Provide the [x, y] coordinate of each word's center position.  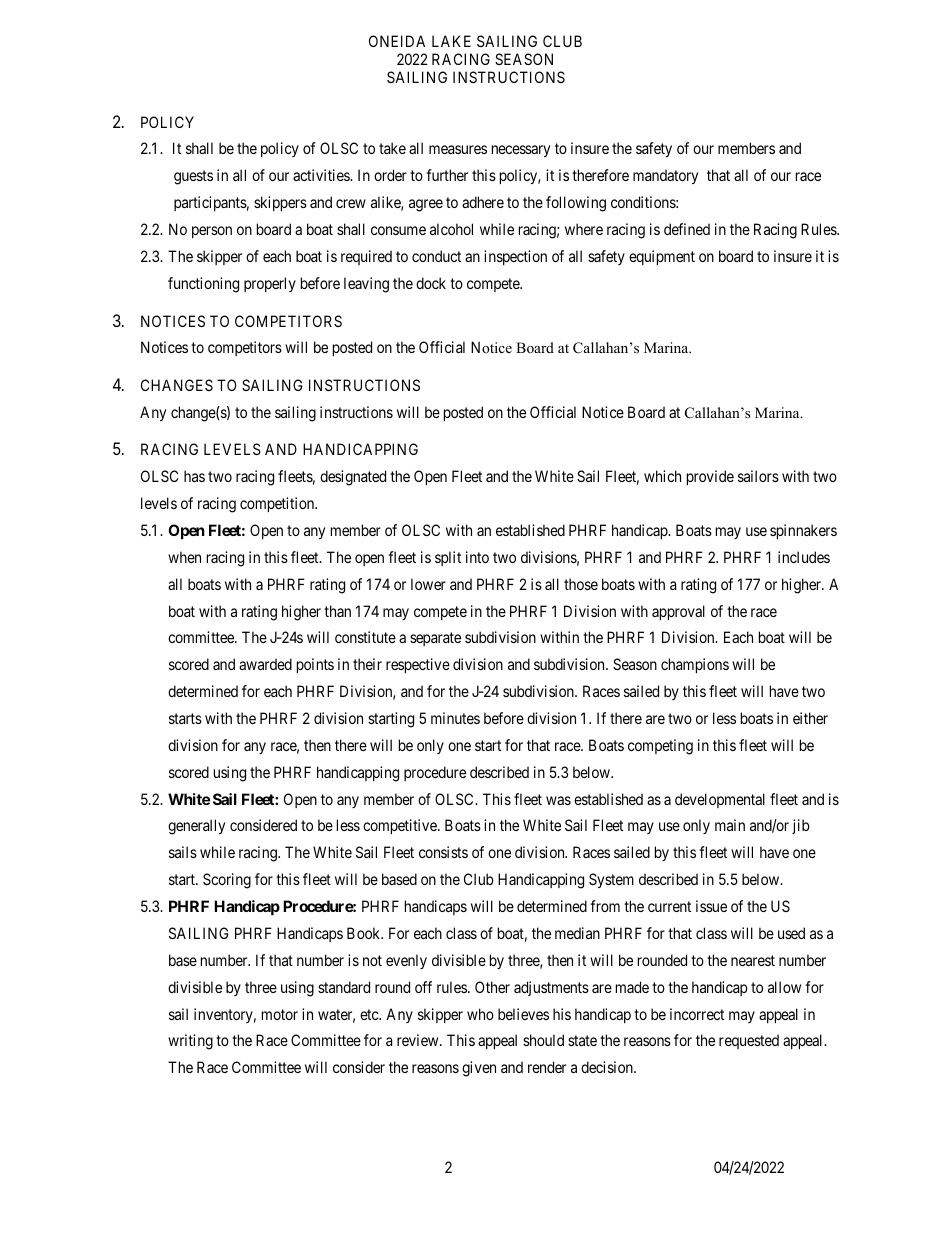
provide [710, 477]
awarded [265, 664]
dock [431, 283]
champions [695, 665]
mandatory [665, 176]
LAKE [451, 41]
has [194, 476]
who [480, 1014]
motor [280, 1014]
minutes [455, 718]
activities [322, 175]
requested [749, 1041]
